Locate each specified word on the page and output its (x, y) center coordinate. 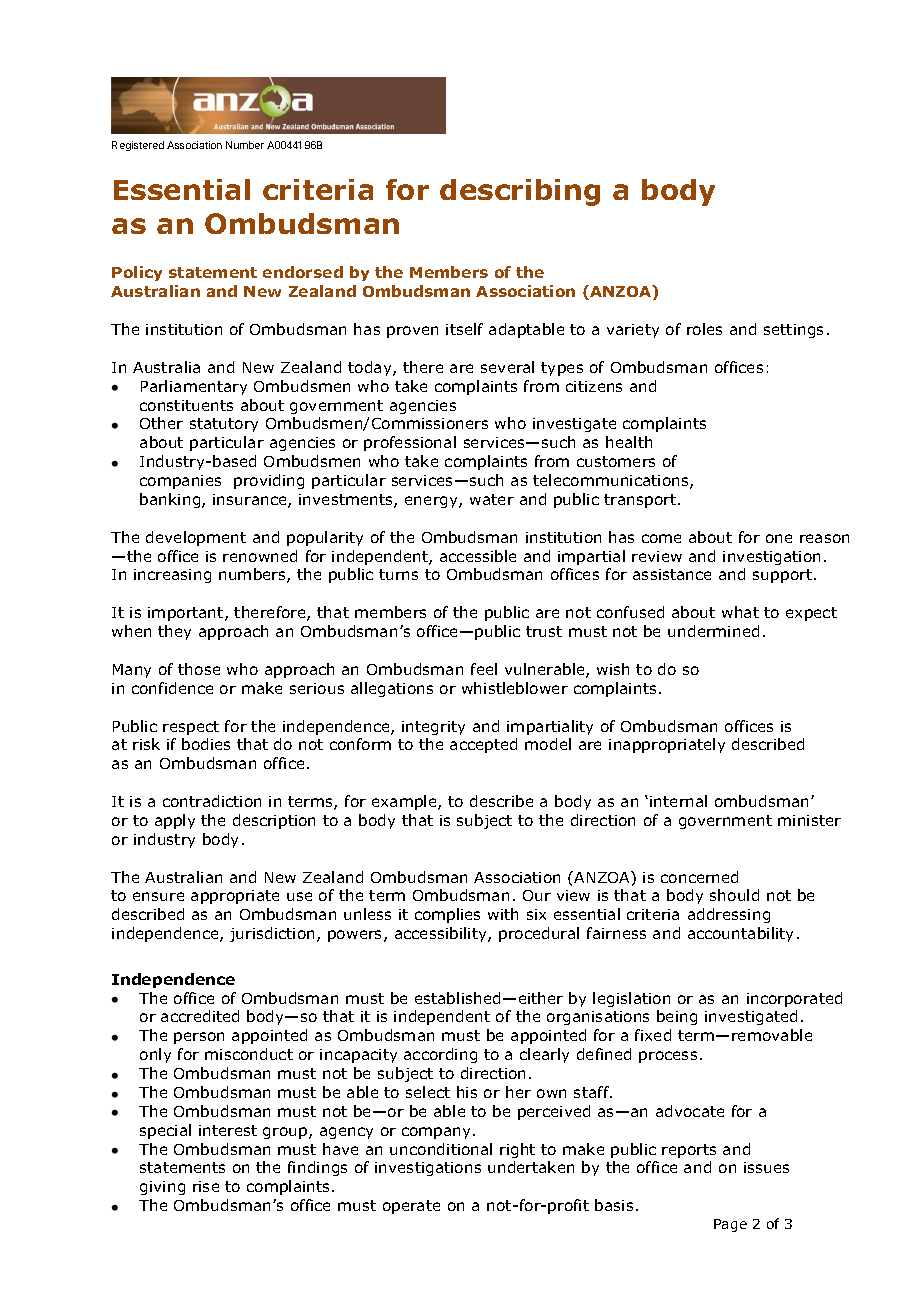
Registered (138, 146)
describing (520, 192)
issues (766, 1167)
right (517, 1150)
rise (206, 1186)
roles (704, 329)
